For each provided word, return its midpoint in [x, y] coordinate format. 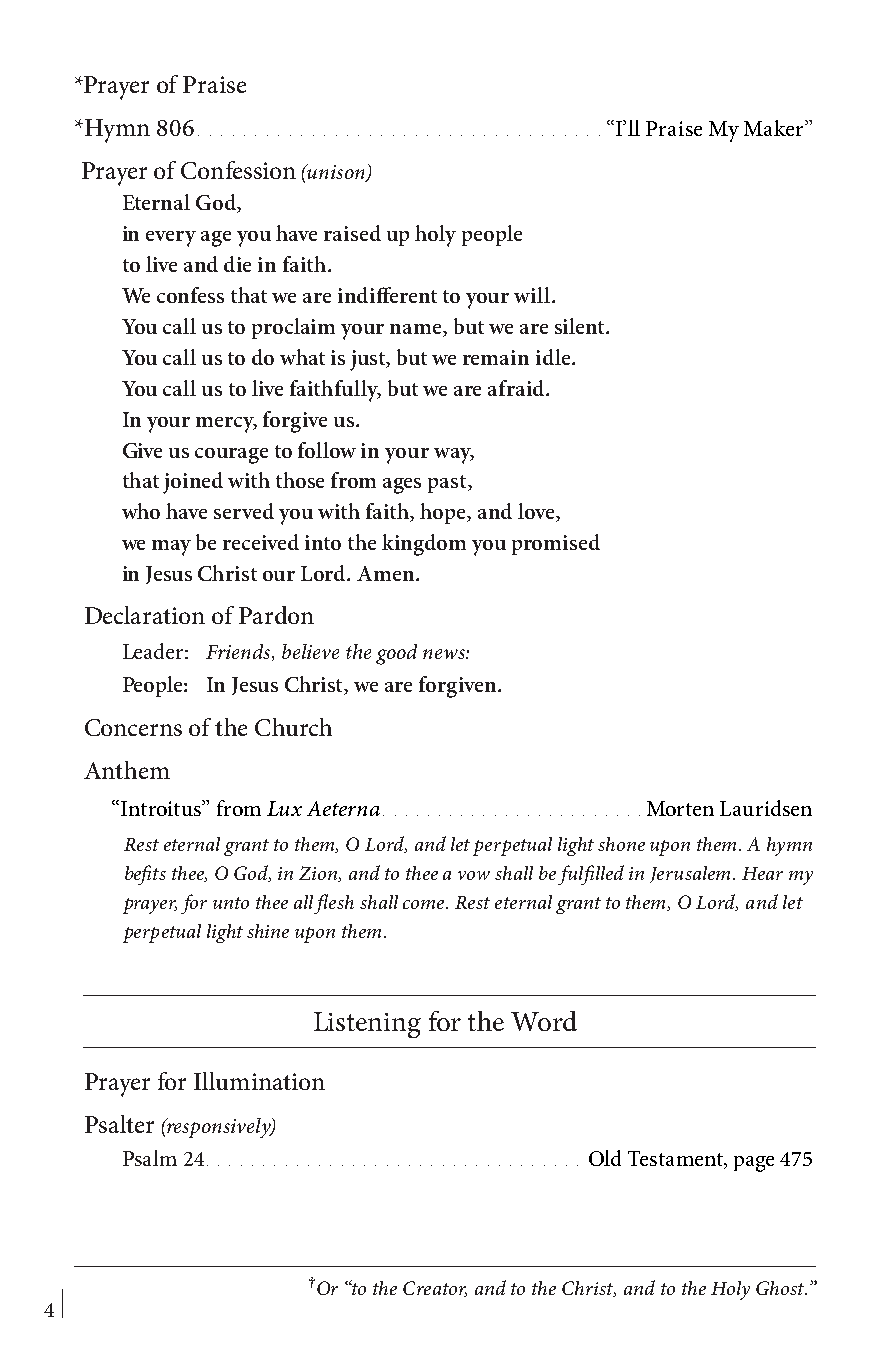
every [171, 239]
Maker [775, 128]
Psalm [150, 1158]
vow [474, 875]
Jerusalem [692, 874]
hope [444, 513]
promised [556, 544]
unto [231, 903]
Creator [435, 1289]
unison [336, 173]
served [244, 511]
